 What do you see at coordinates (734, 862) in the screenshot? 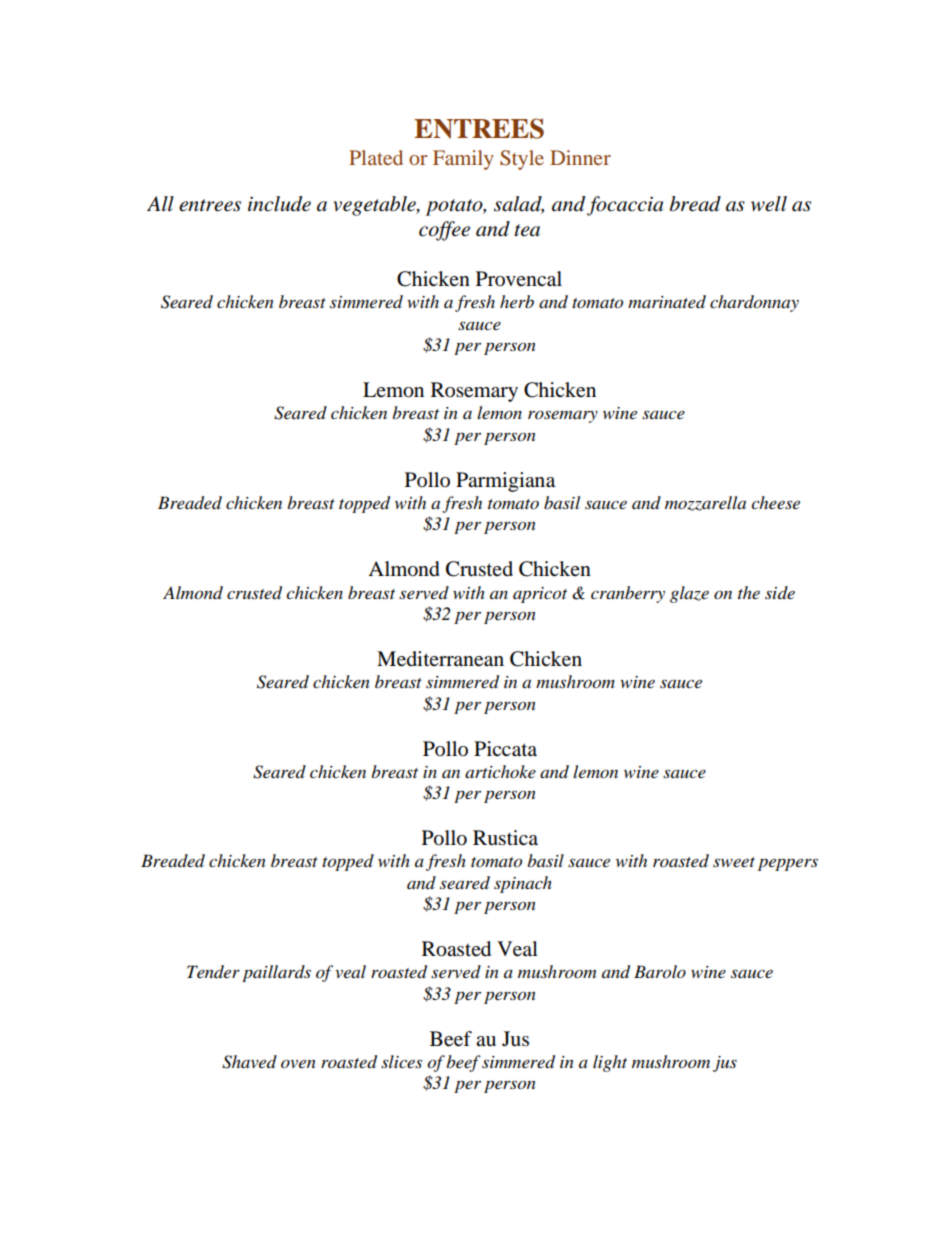
I see `sweet` at bounding box center [734, 862].
